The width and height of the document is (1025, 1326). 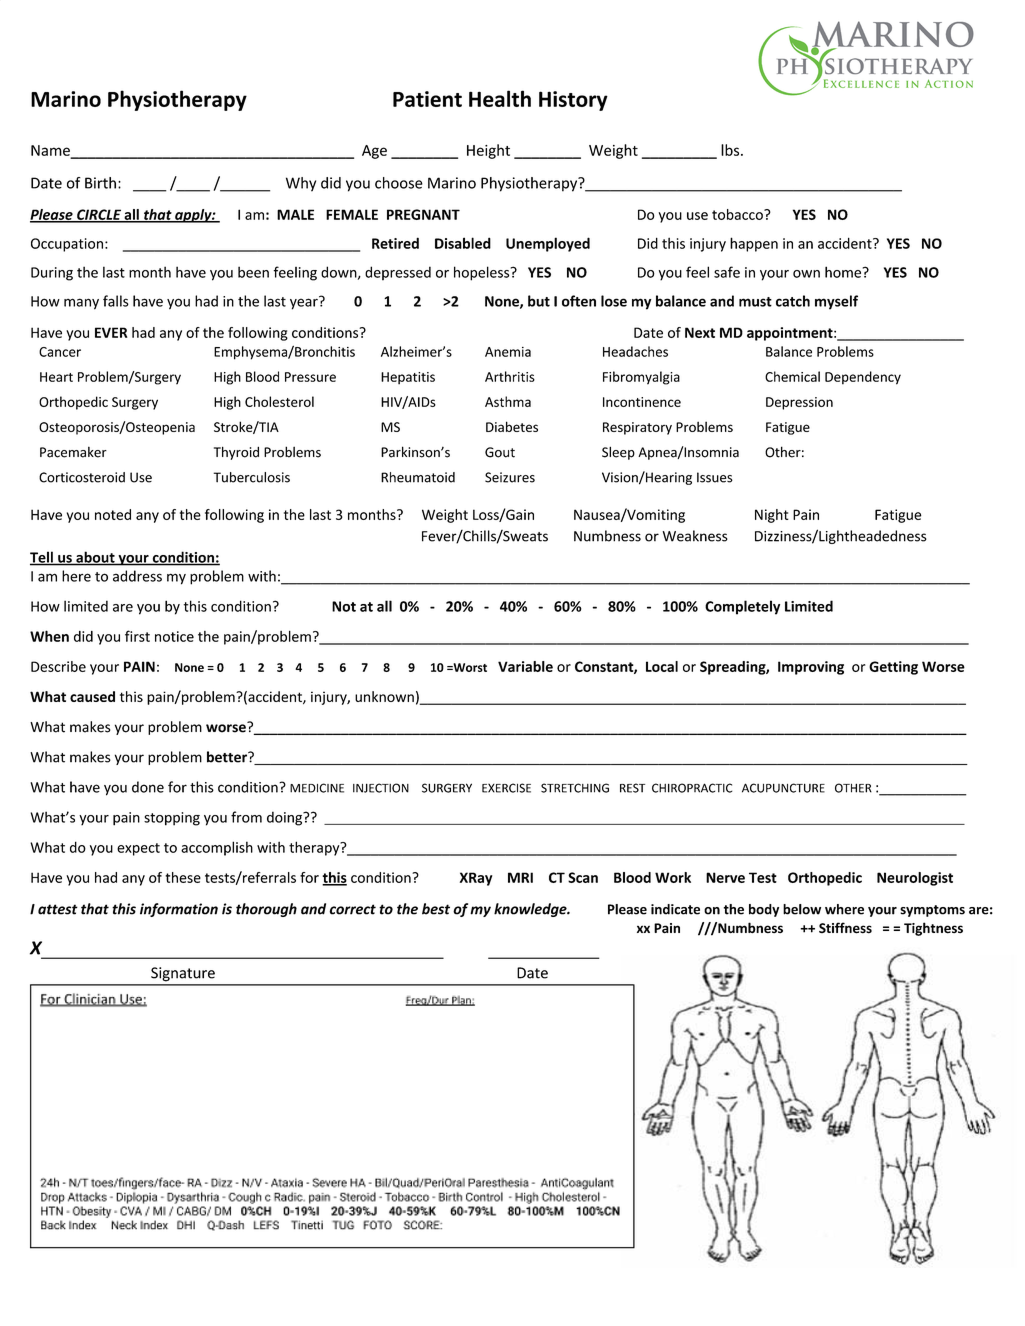 I want to click on Night, so click(x=772, y=516).
